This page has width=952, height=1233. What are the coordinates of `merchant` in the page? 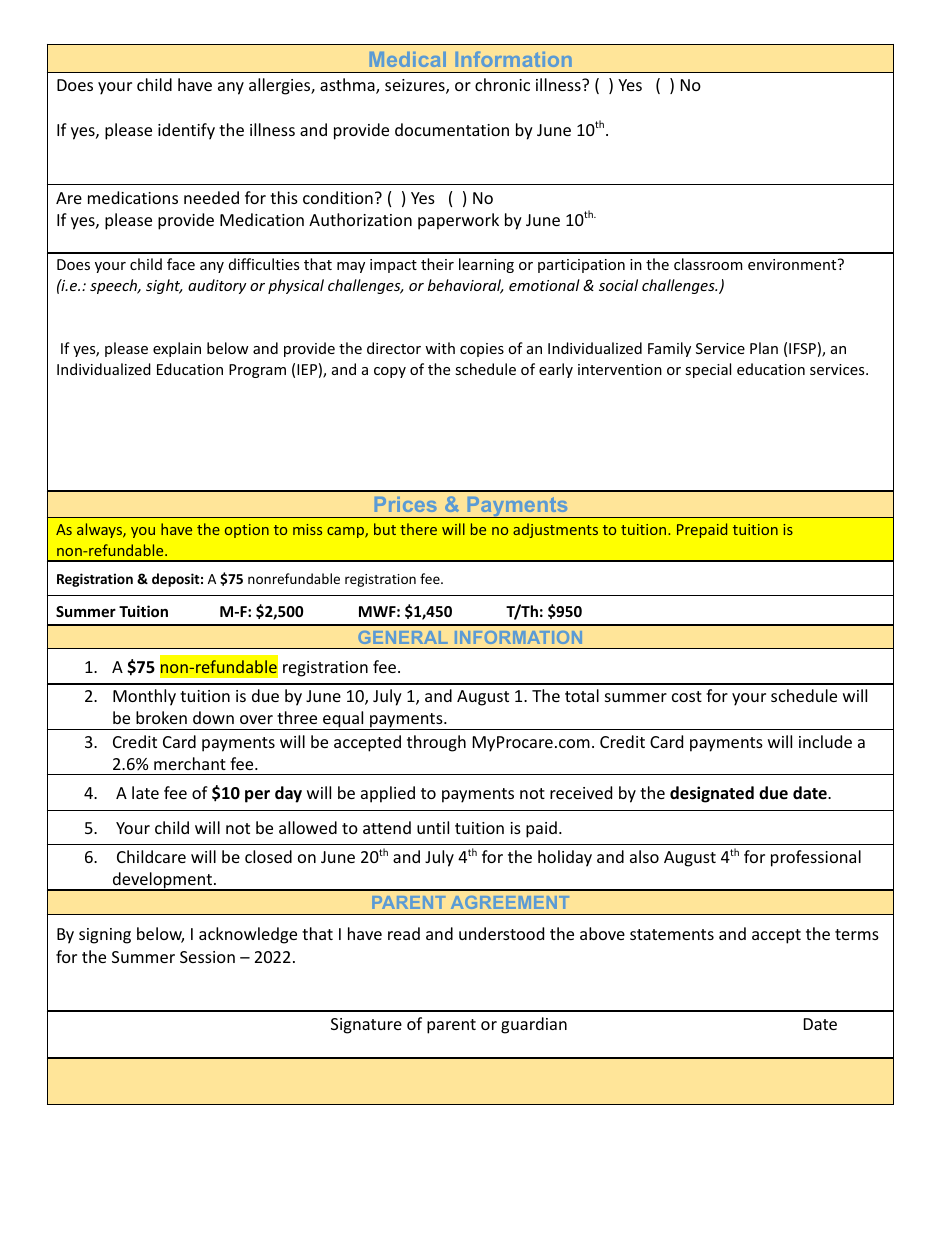 It's located at (190, 763).
